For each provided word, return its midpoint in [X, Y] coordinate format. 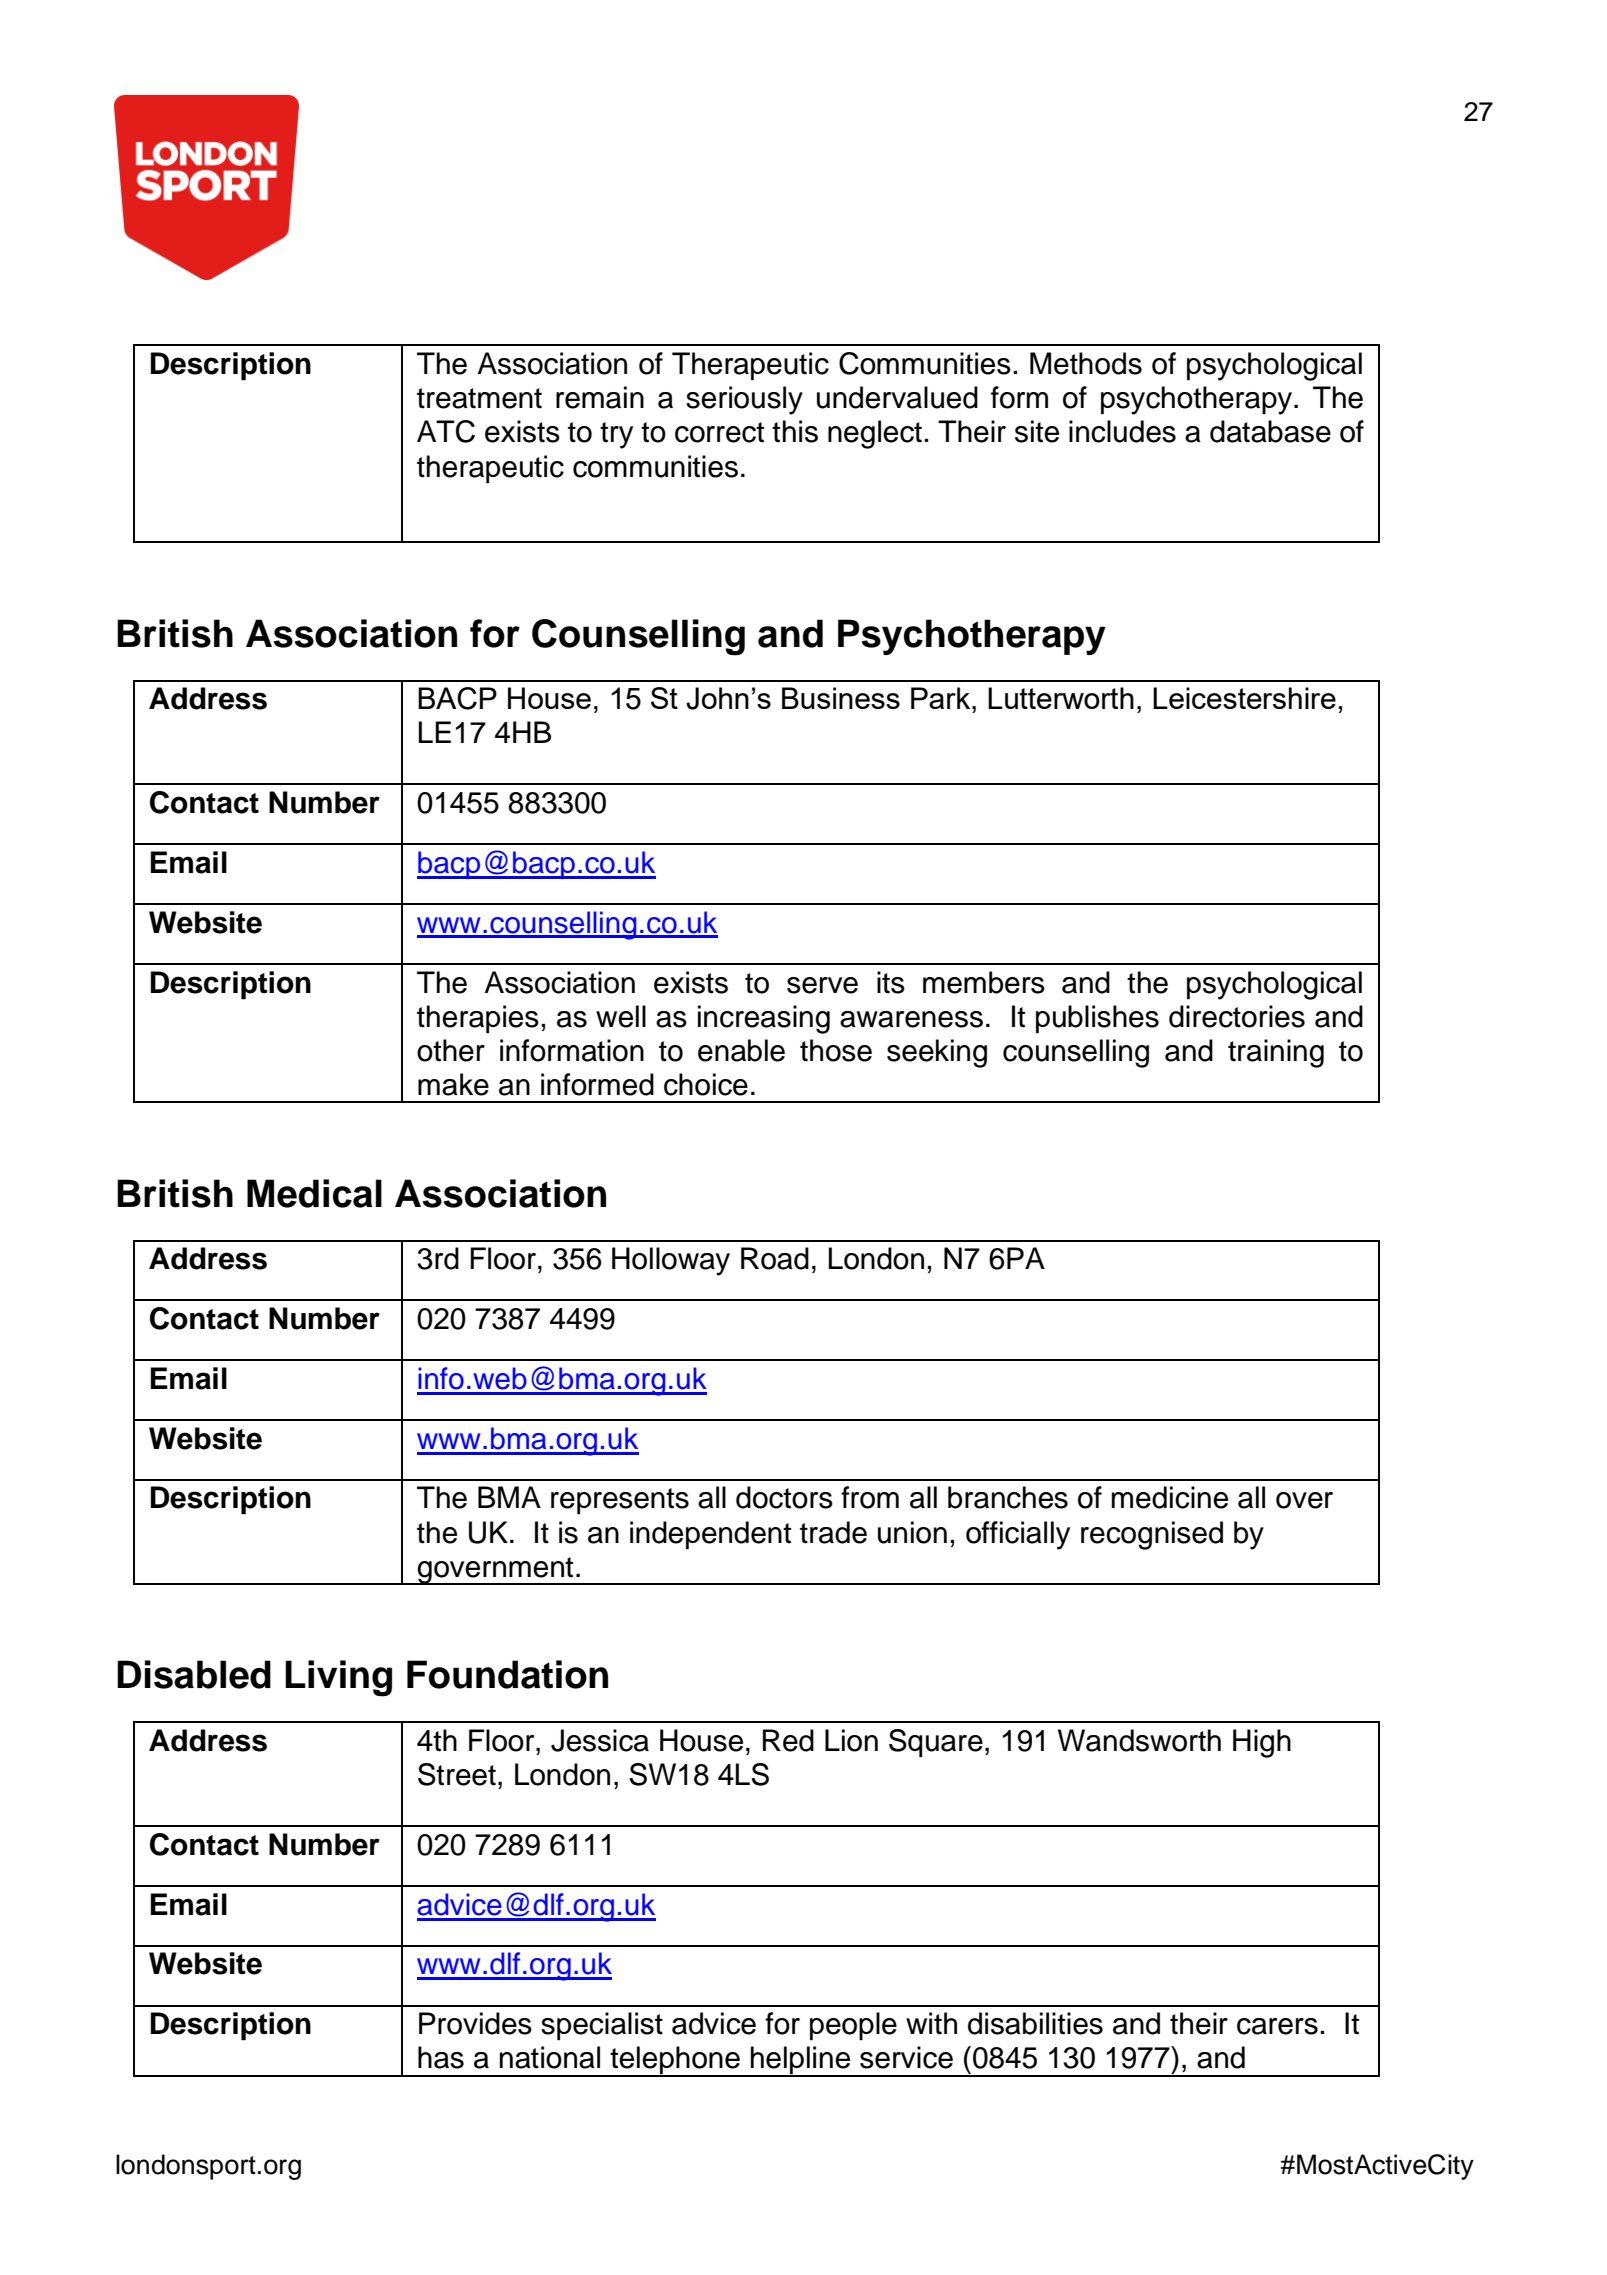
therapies [478, 1019]
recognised [1152, 1535]
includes [1122, 431]
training [1276, 1053]
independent [710, 1535]
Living [338, 1678]
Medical [314, 1193]
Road [775, 1258]
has [441, 2057]
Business [841, 698]
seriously [744, 400]
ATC [446, 431]
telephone [675, 2061]
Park [942, 698]
